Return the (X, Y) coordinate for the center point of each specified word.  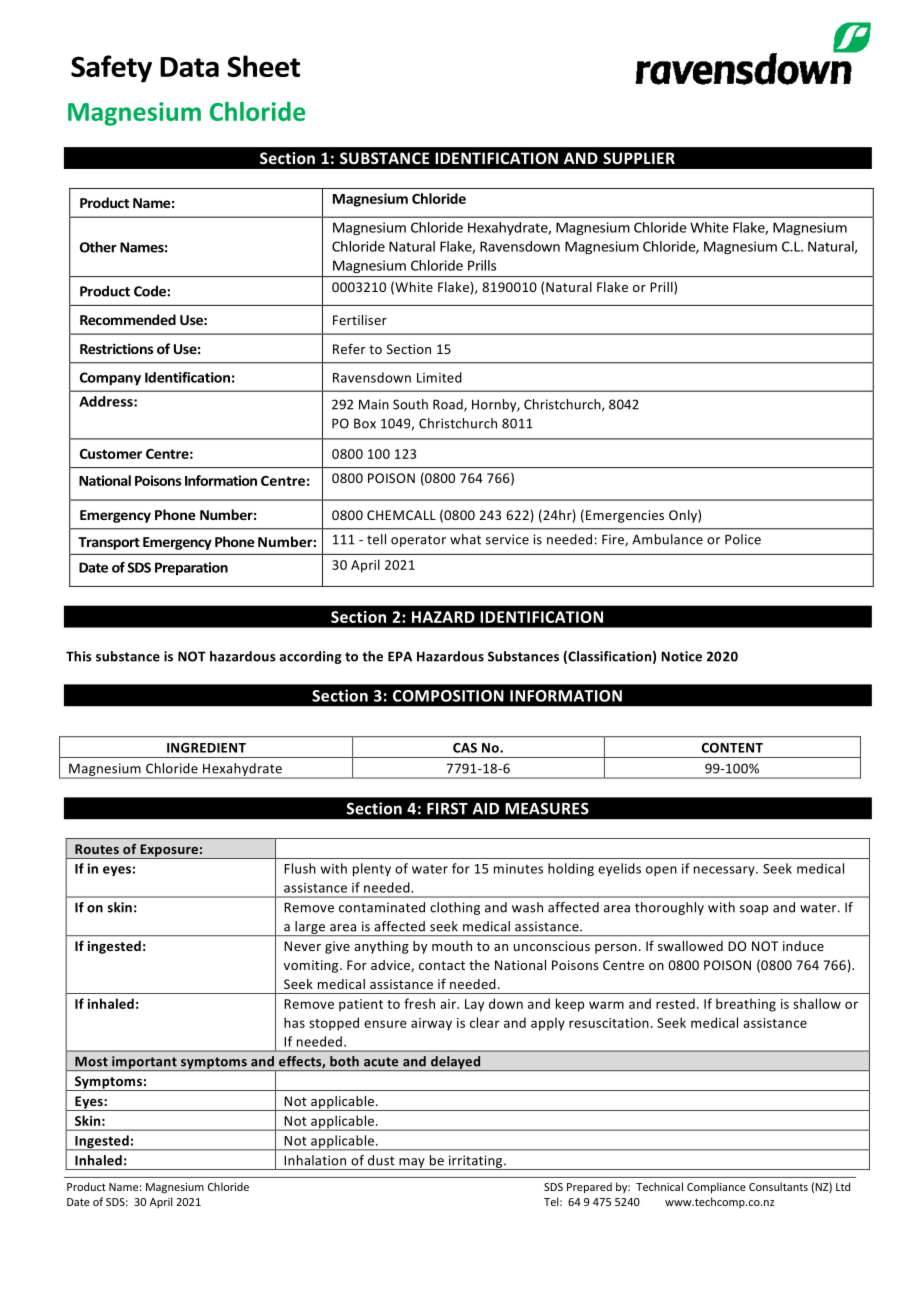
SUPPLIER (639, 158)
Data (189, 67)
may (412, 1164)
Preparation (191, 568)
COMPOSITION (448, 696)
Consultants (778, 1186)
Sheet (263, 66)
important (144, 1063)
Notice (681, 656)
